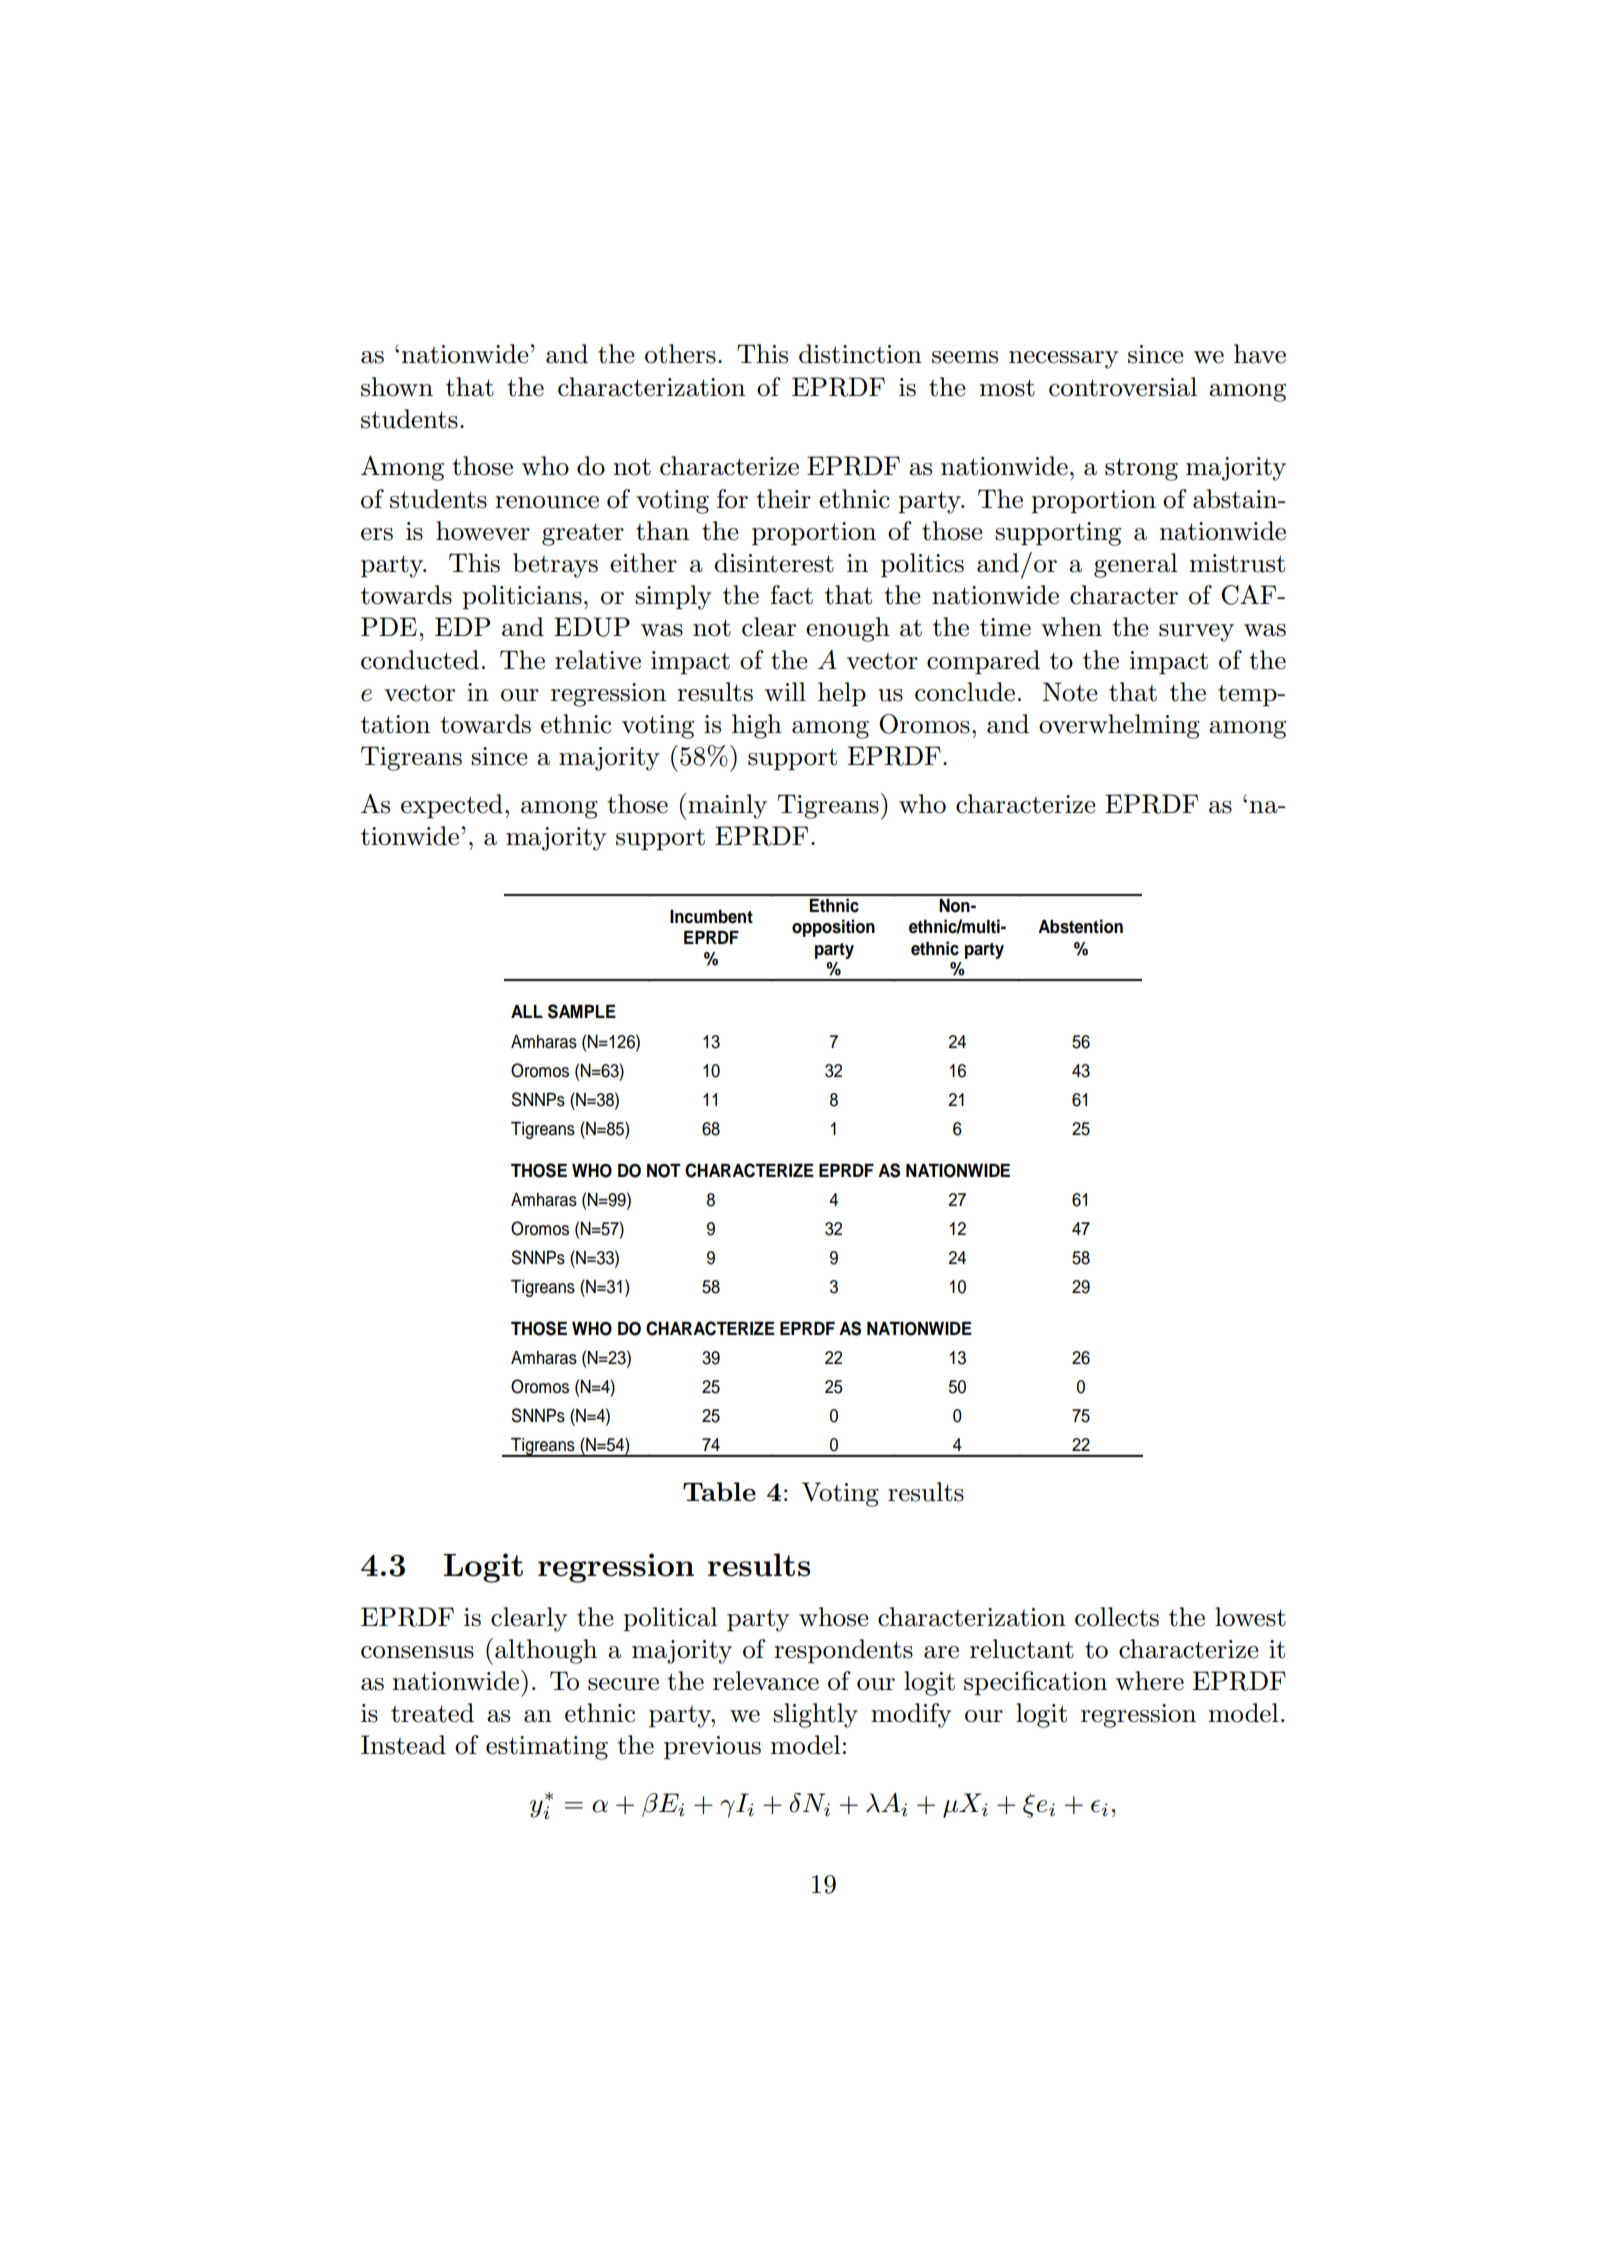  I want to click on treated, so click(432, 1713).
